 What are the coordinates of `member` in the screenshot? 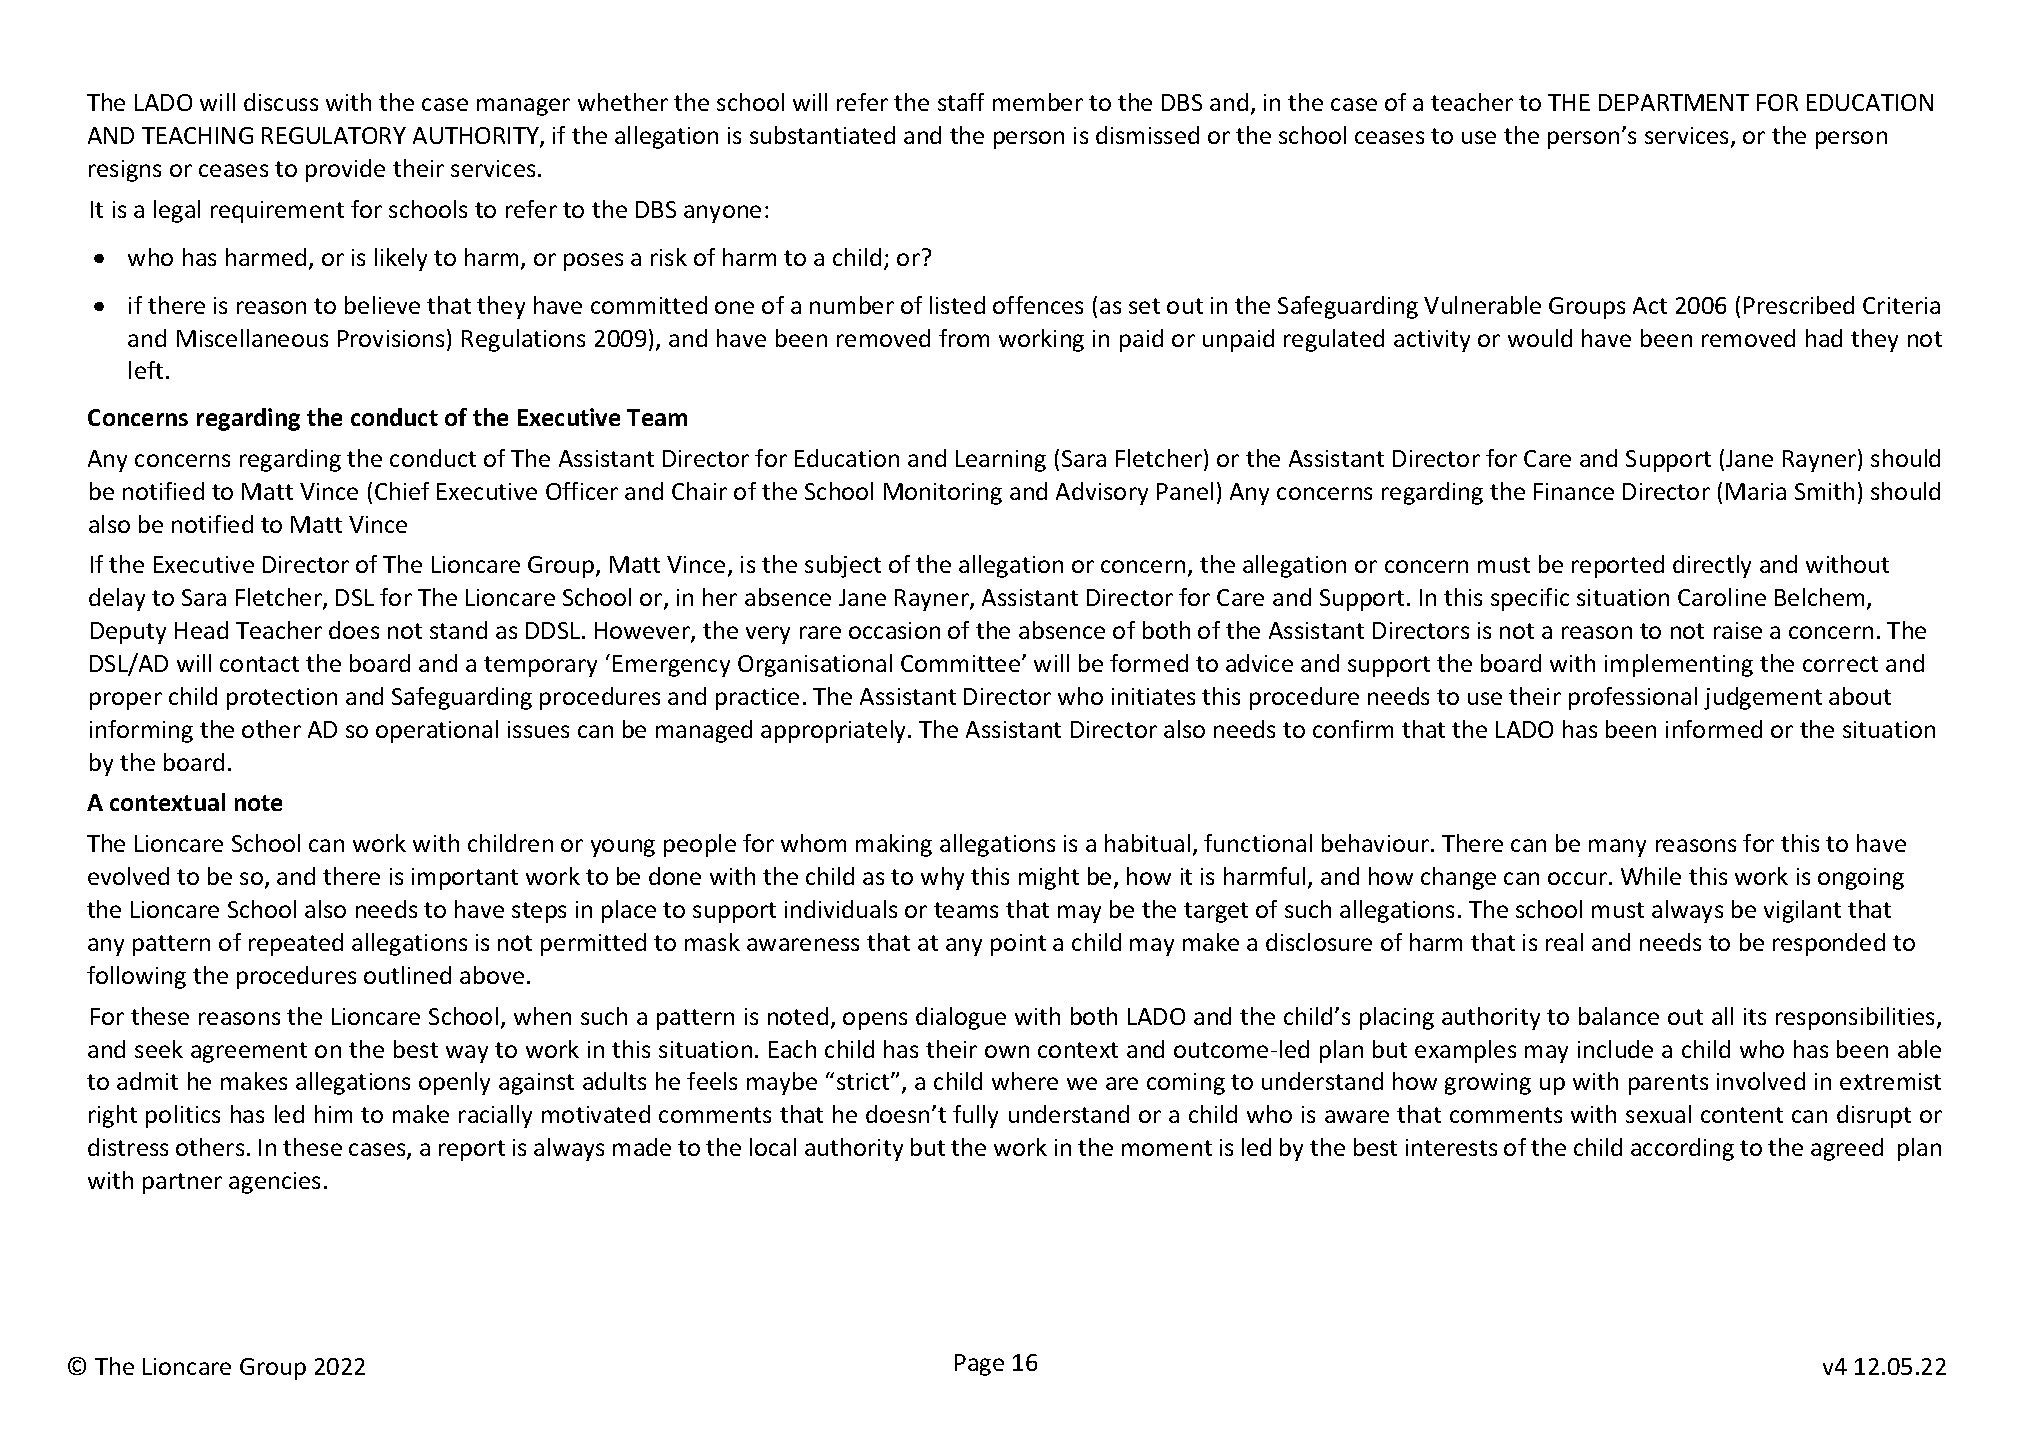 It's located at (1038, 102).
